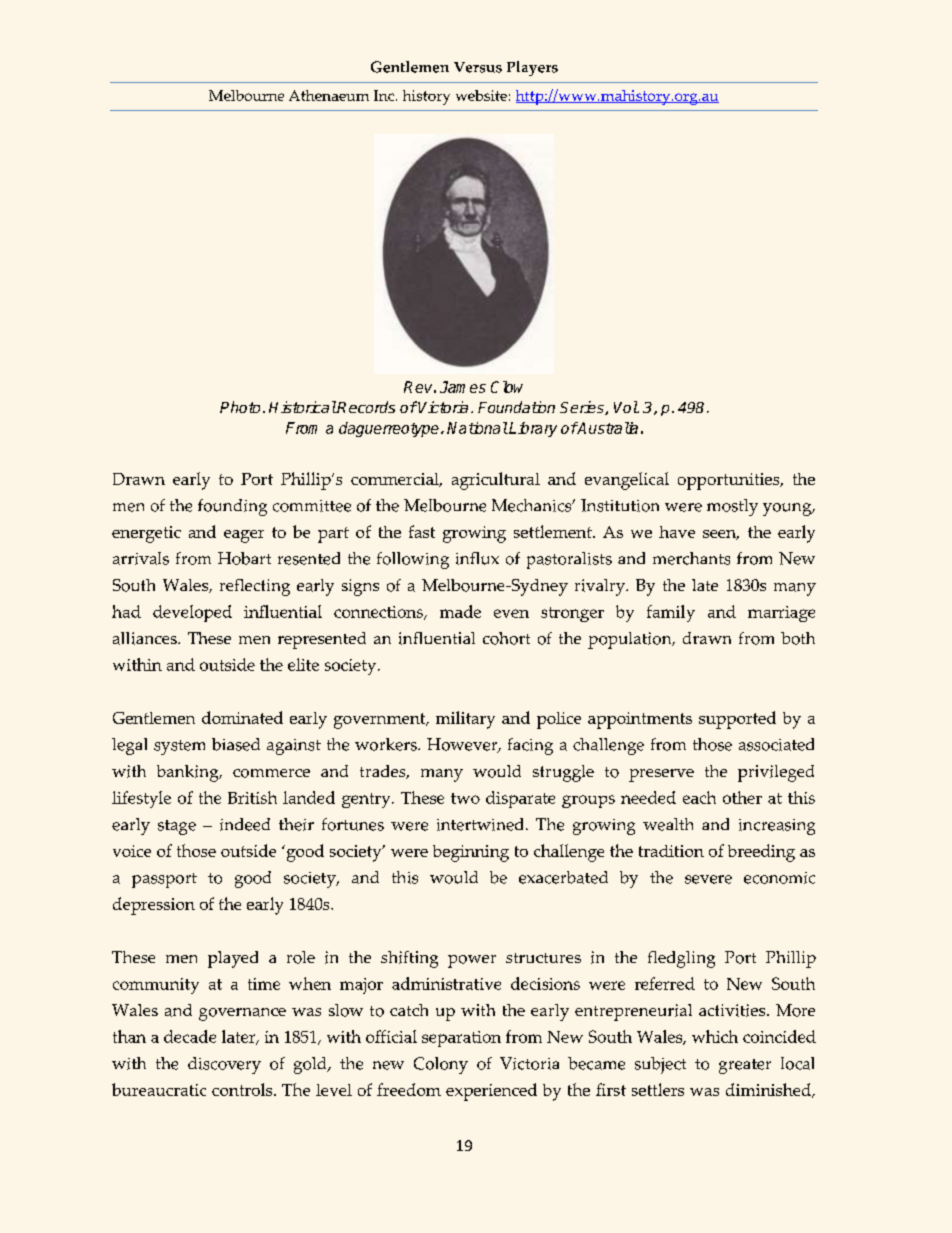 This screenshot has width=952, height=1233. Describe the element at coordinates (699, 797) in the screenshot. I see `each` at that location.
